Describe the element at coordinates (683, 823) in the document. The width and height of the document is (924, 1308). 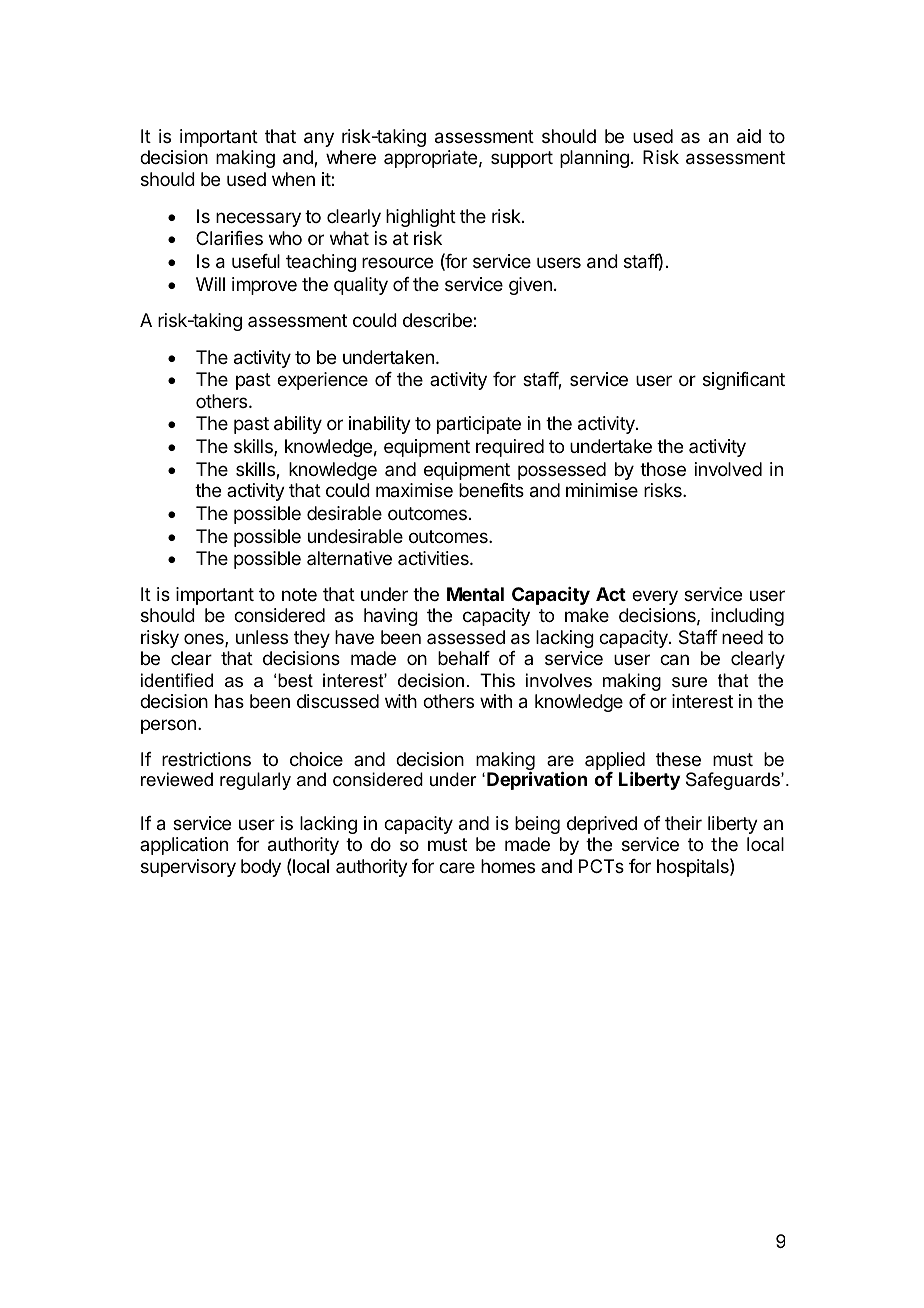
I see `their` at that location.
